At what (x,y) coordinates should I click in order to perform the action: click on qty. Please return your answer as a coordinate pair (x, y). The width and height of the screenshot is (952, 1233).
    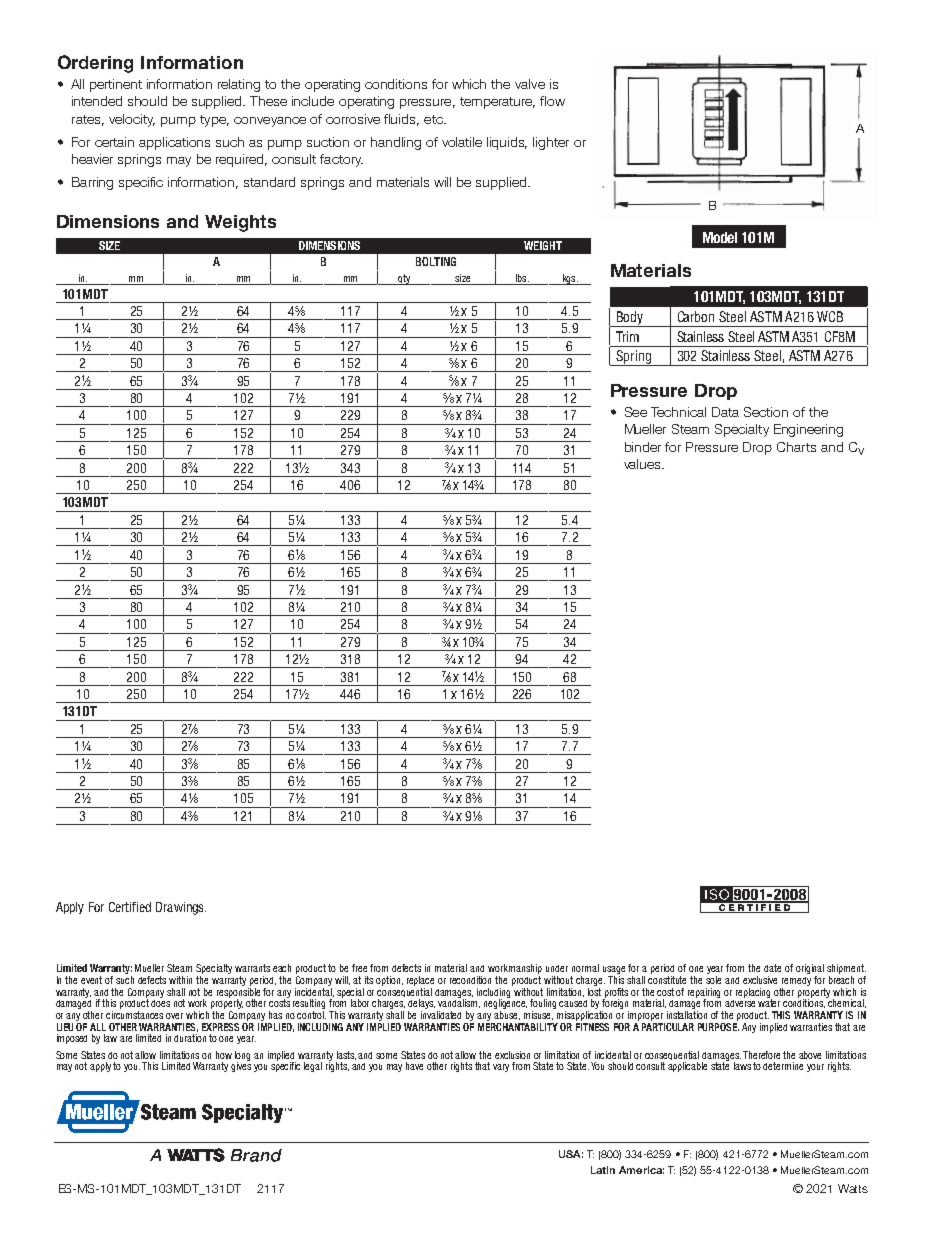
    Looking at the image, I should click on (404, 279).
